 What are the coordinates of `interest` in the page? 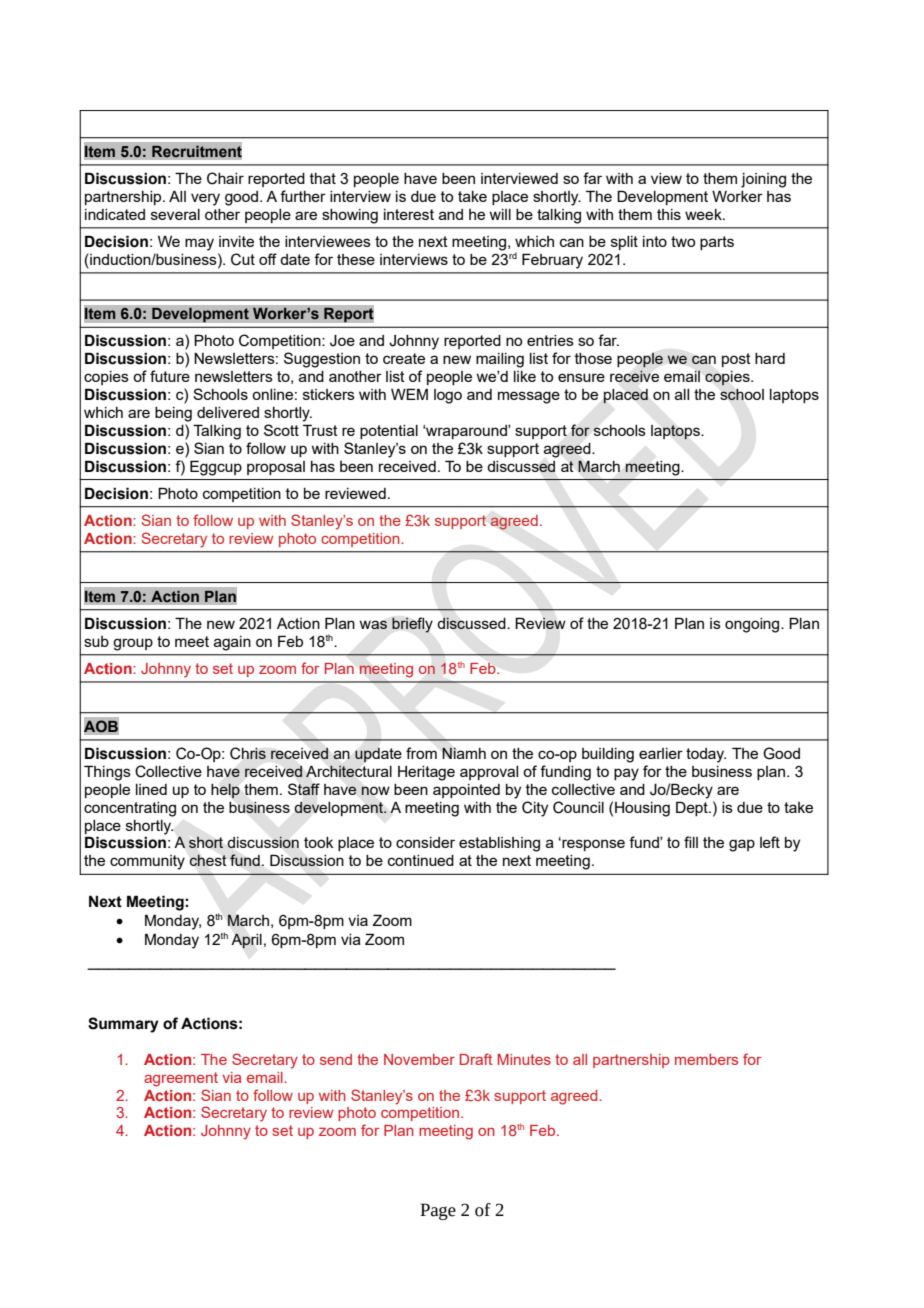 It's located at (409, 214).
